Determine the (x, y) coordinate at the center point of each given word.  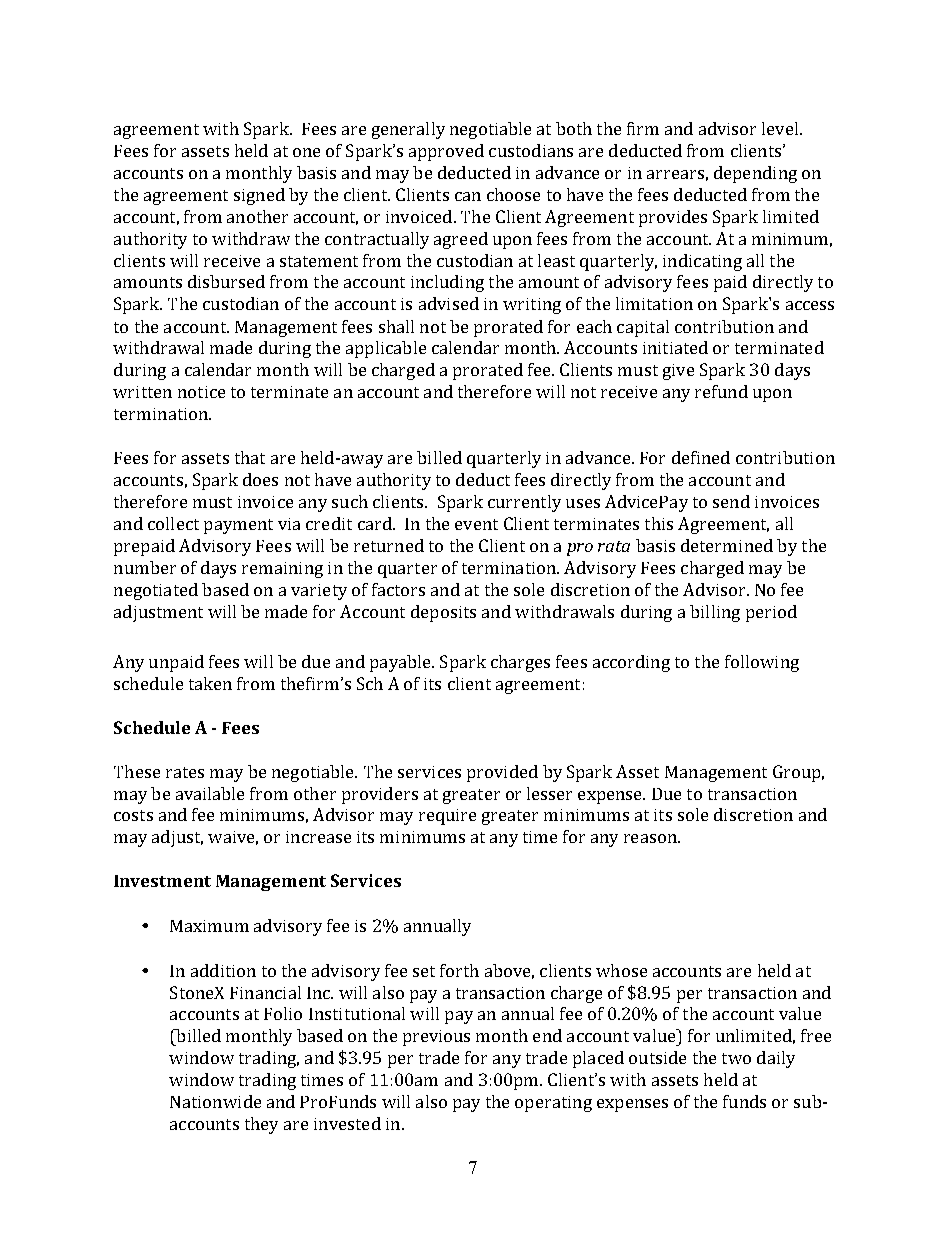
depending (755, 174)
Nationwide (215, 1101)
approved (446, 152)
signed (259, 196)
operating (553, 1104)
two (736, 1058)
